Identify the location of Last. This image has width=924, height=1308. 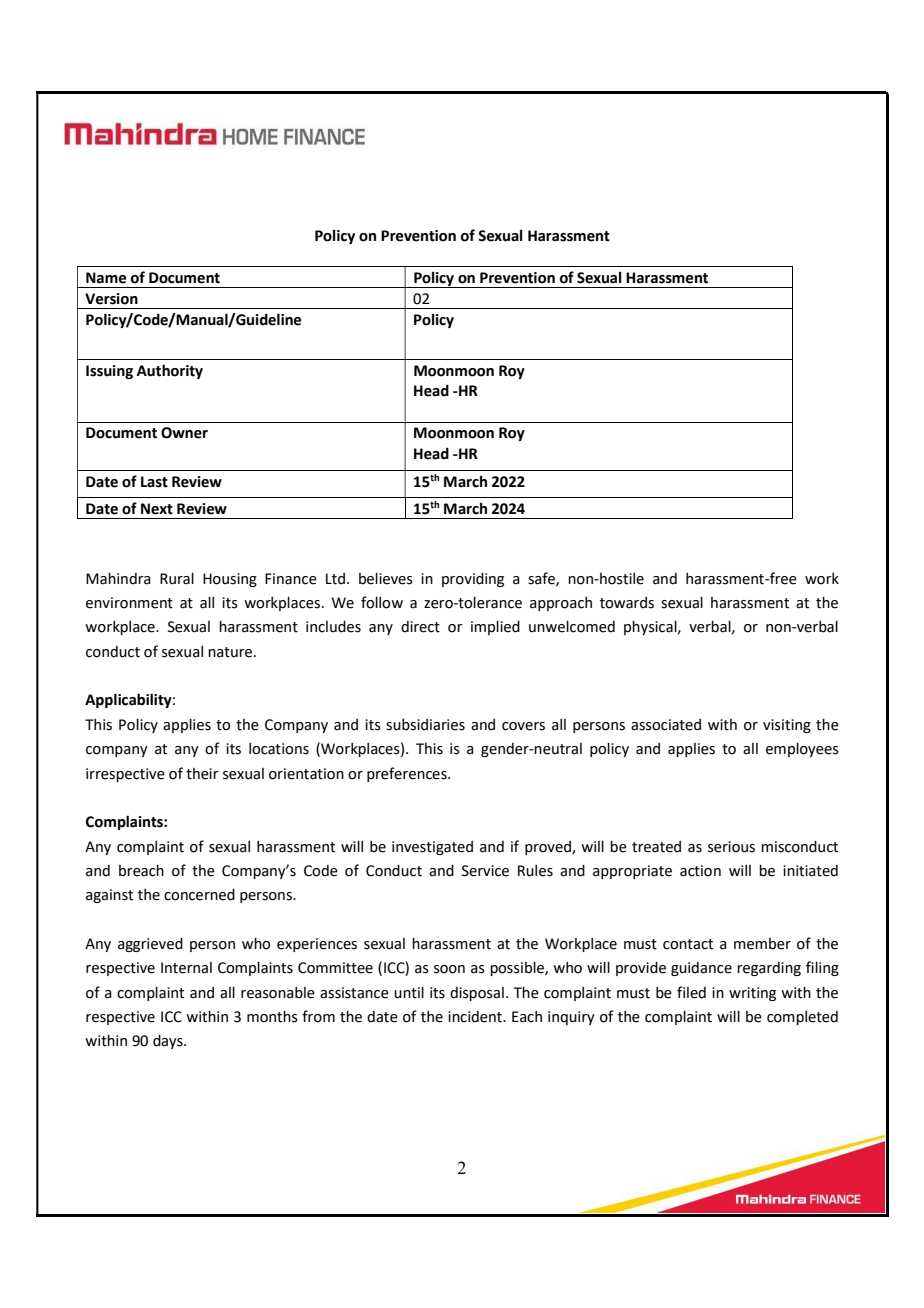
(154, 482).
